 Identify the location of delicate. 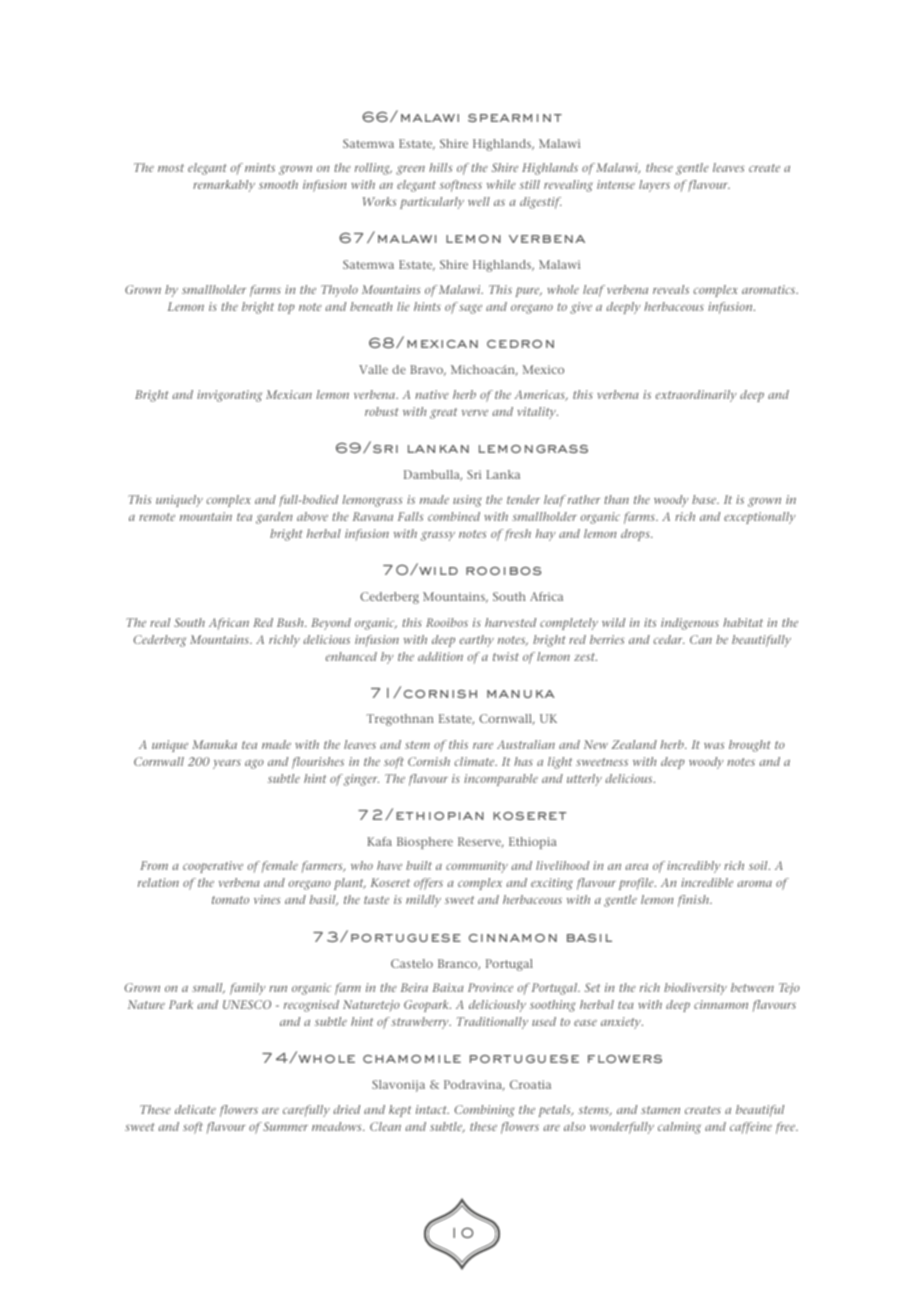
(195, 1109).
